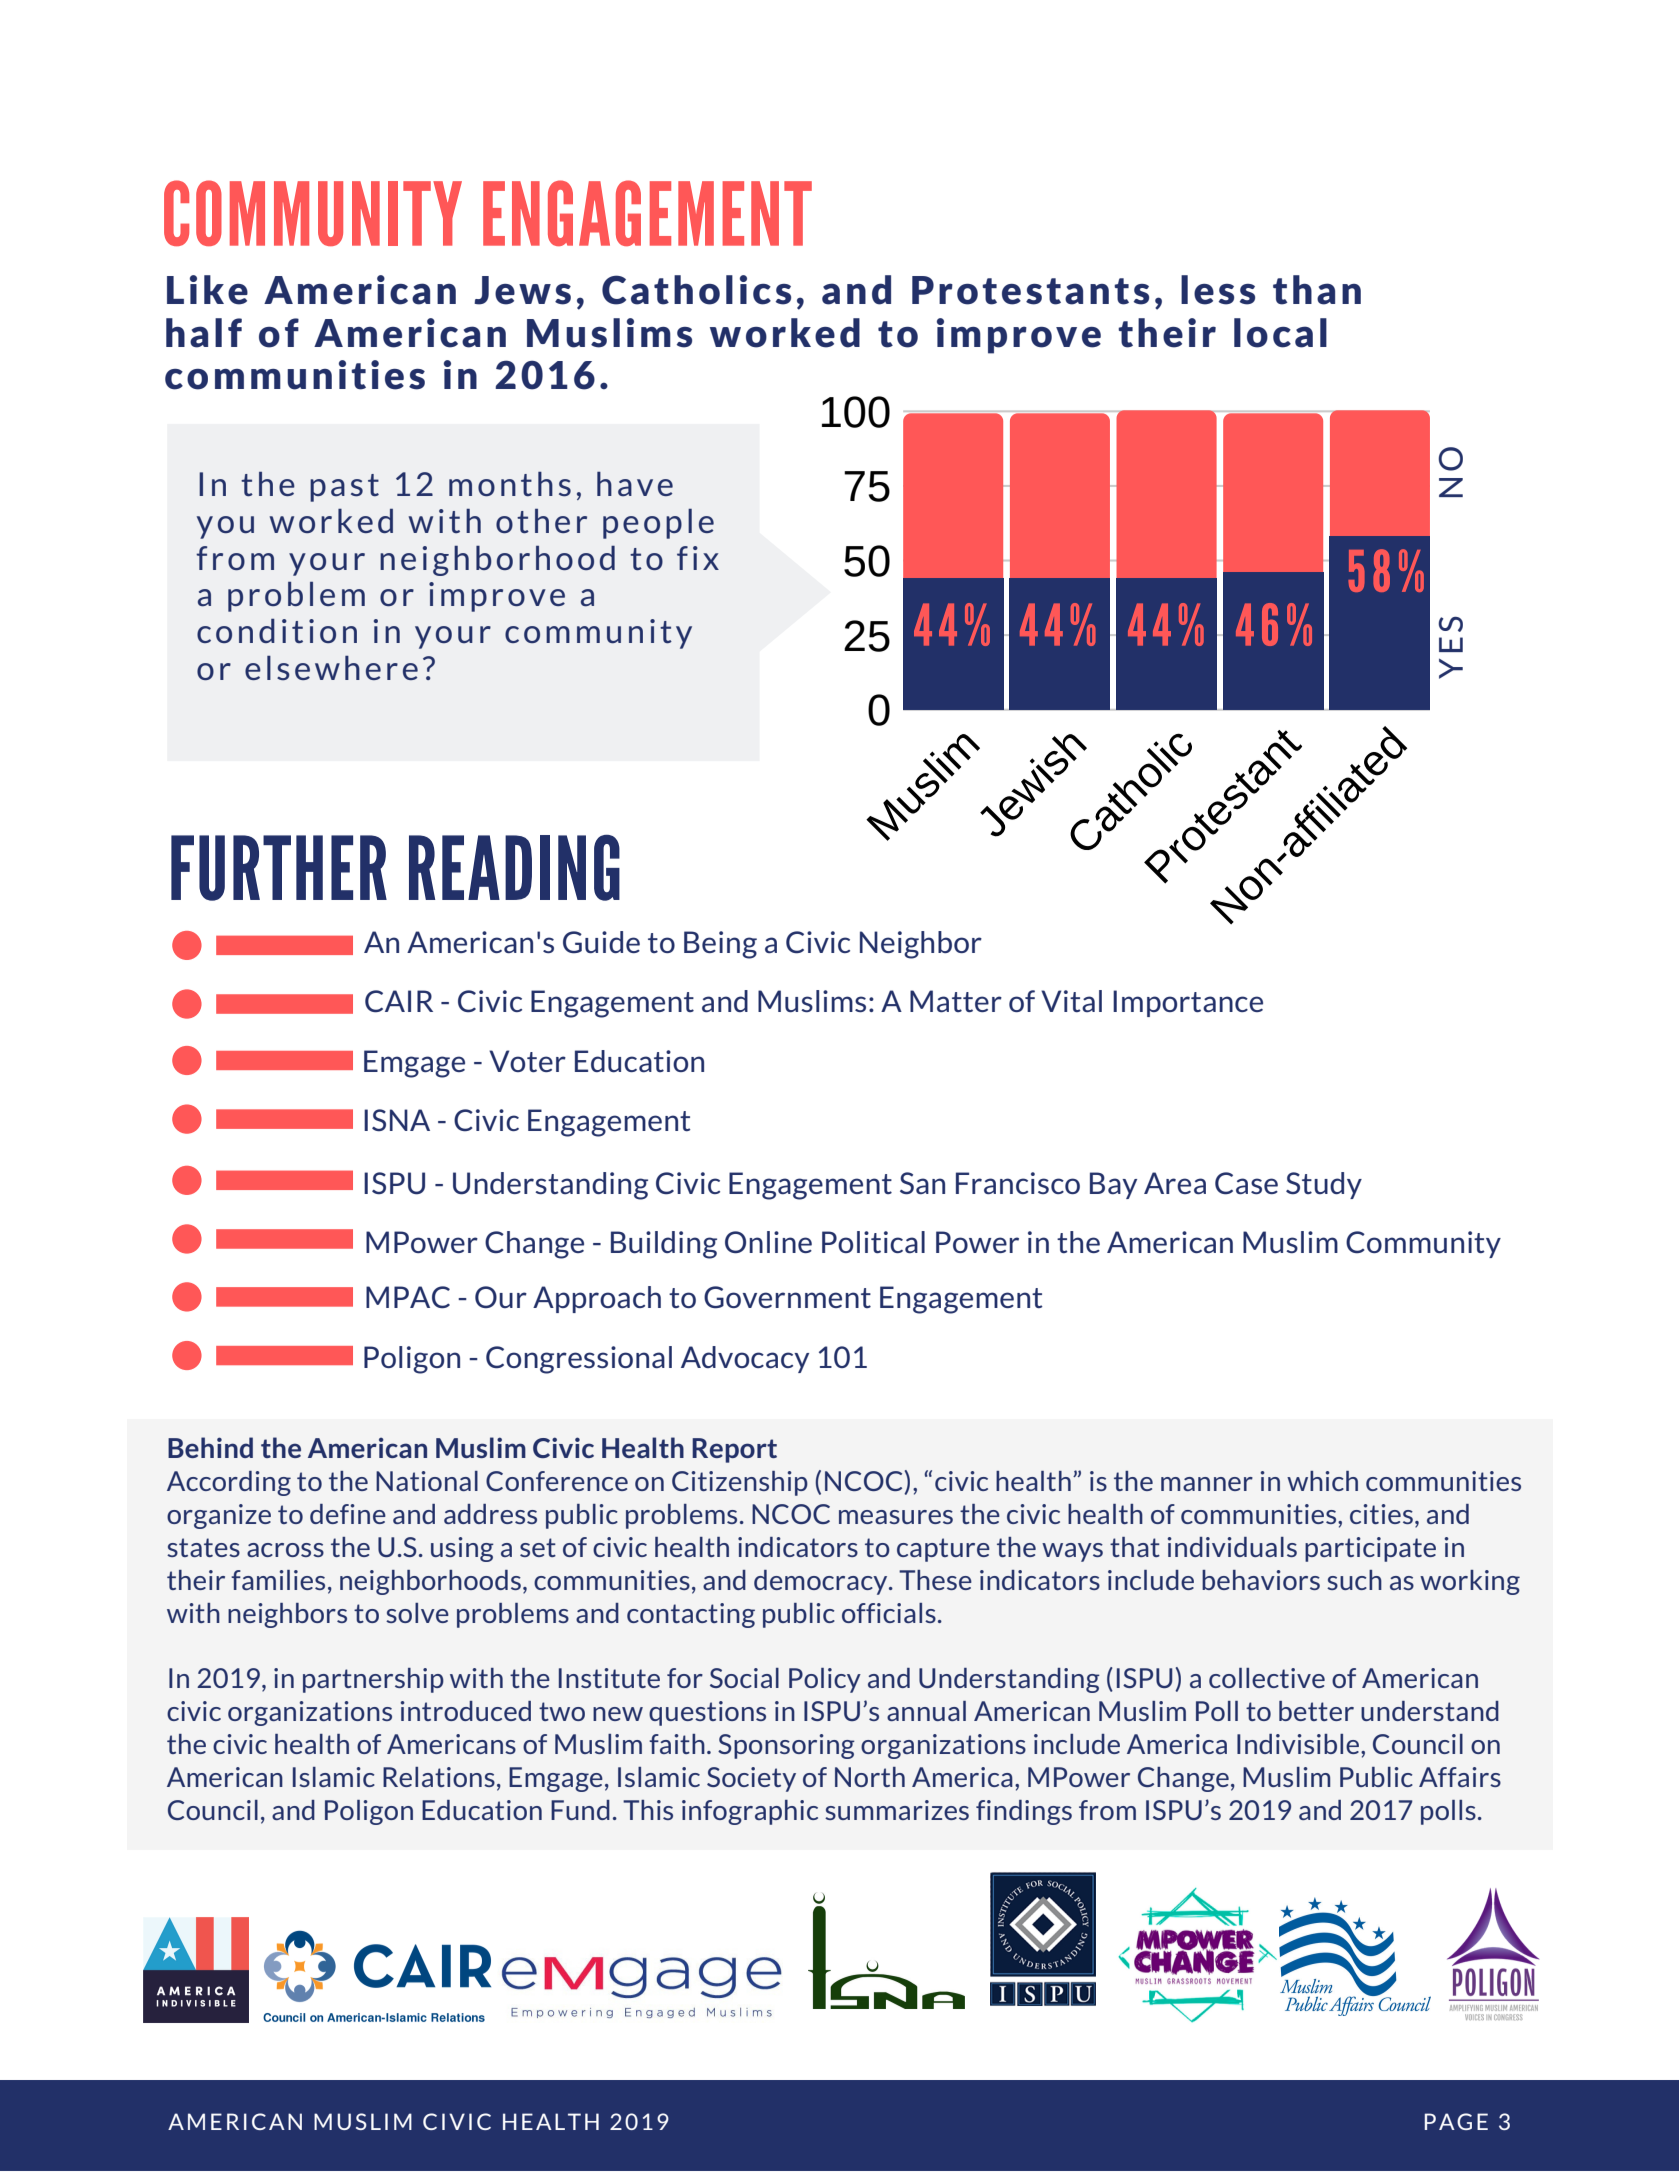 The height and width of the document is (2173, 1679). I want to click on Being, so click(720, 945).
